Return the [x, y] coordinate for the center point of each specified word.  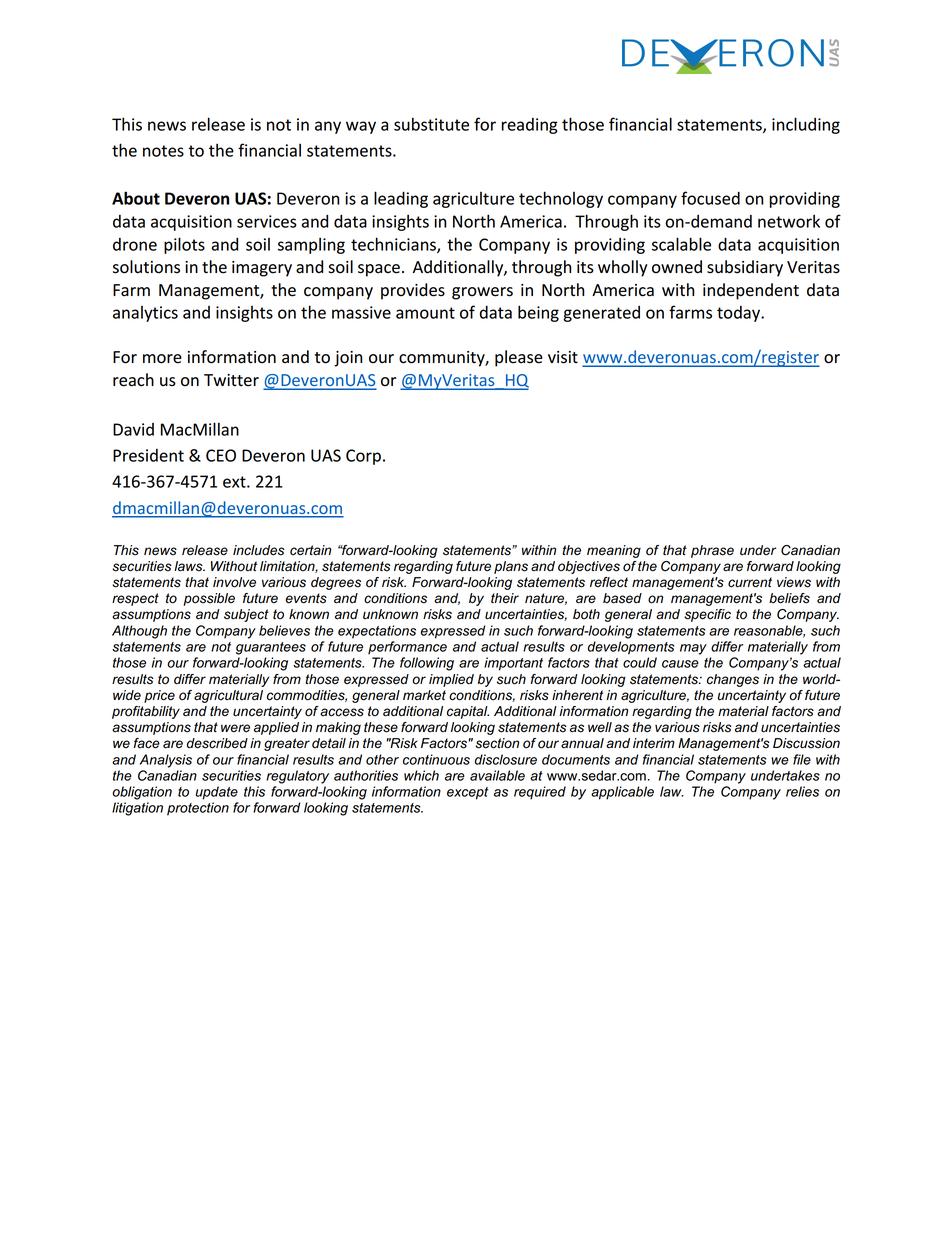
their [505, 598]
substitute [431, 124]
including [806, 125]
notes [163, 151]
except [467, 793]
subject [246, 615]
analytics [145, 314]
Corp [363, 457]
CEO [221, 455]
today [740, 314]
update [217, 793]
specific [707, 615]
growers [482, 293]
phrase [712, 551]
